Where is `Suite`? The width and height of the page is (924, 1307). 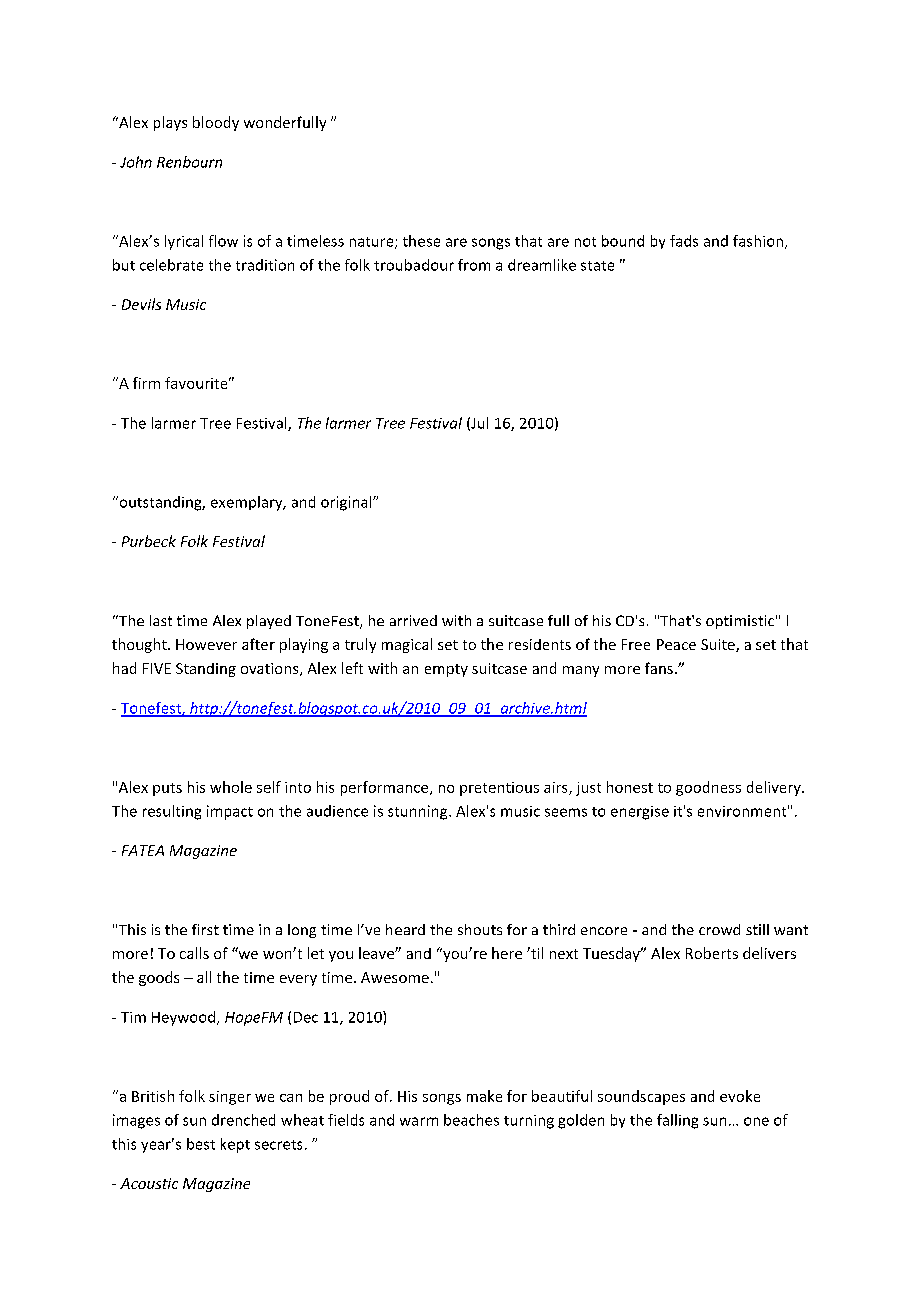 Suite is located at coordinates (719, 645).
